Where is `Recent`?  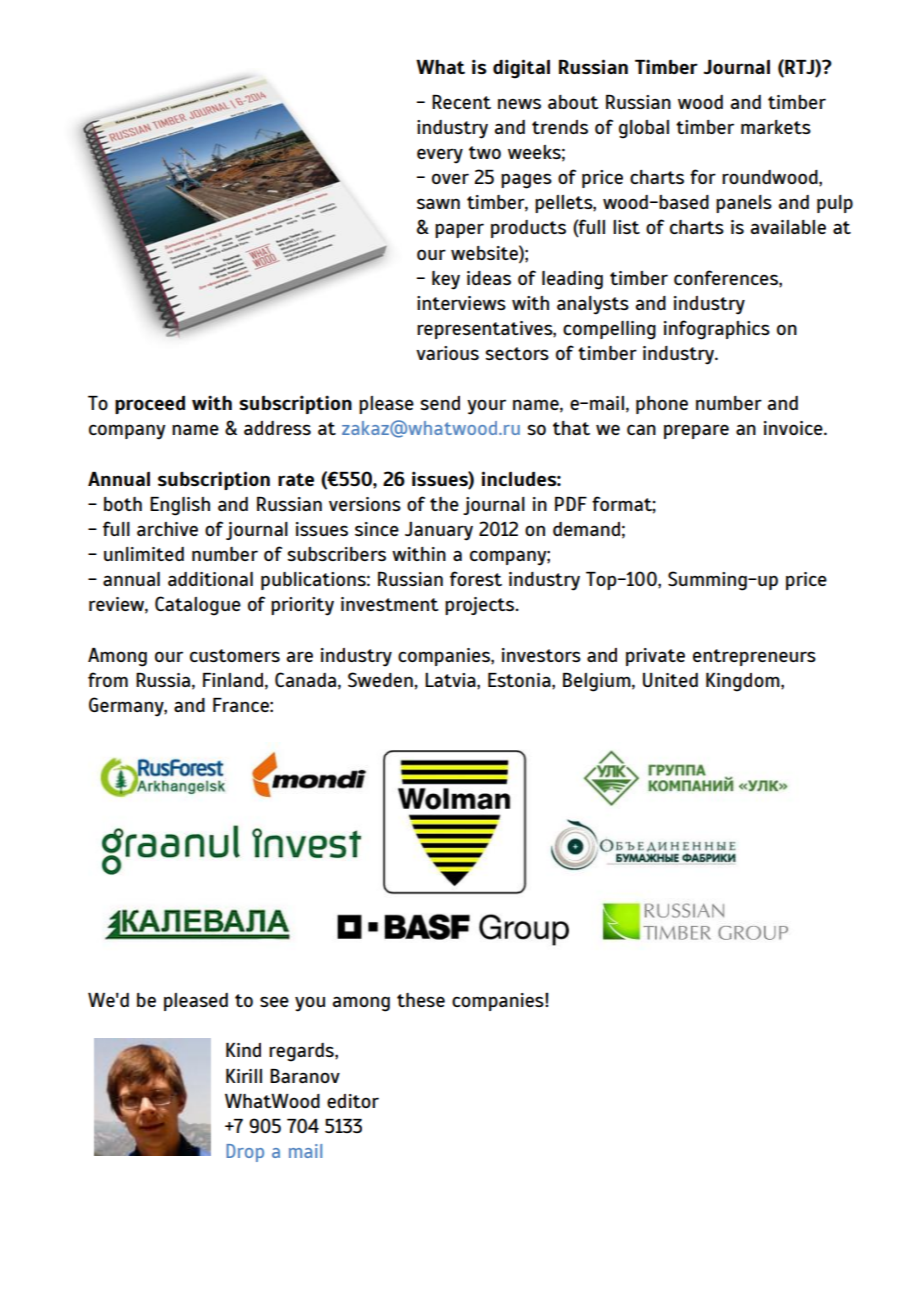 Recent is located at coordinates (461, 102).
